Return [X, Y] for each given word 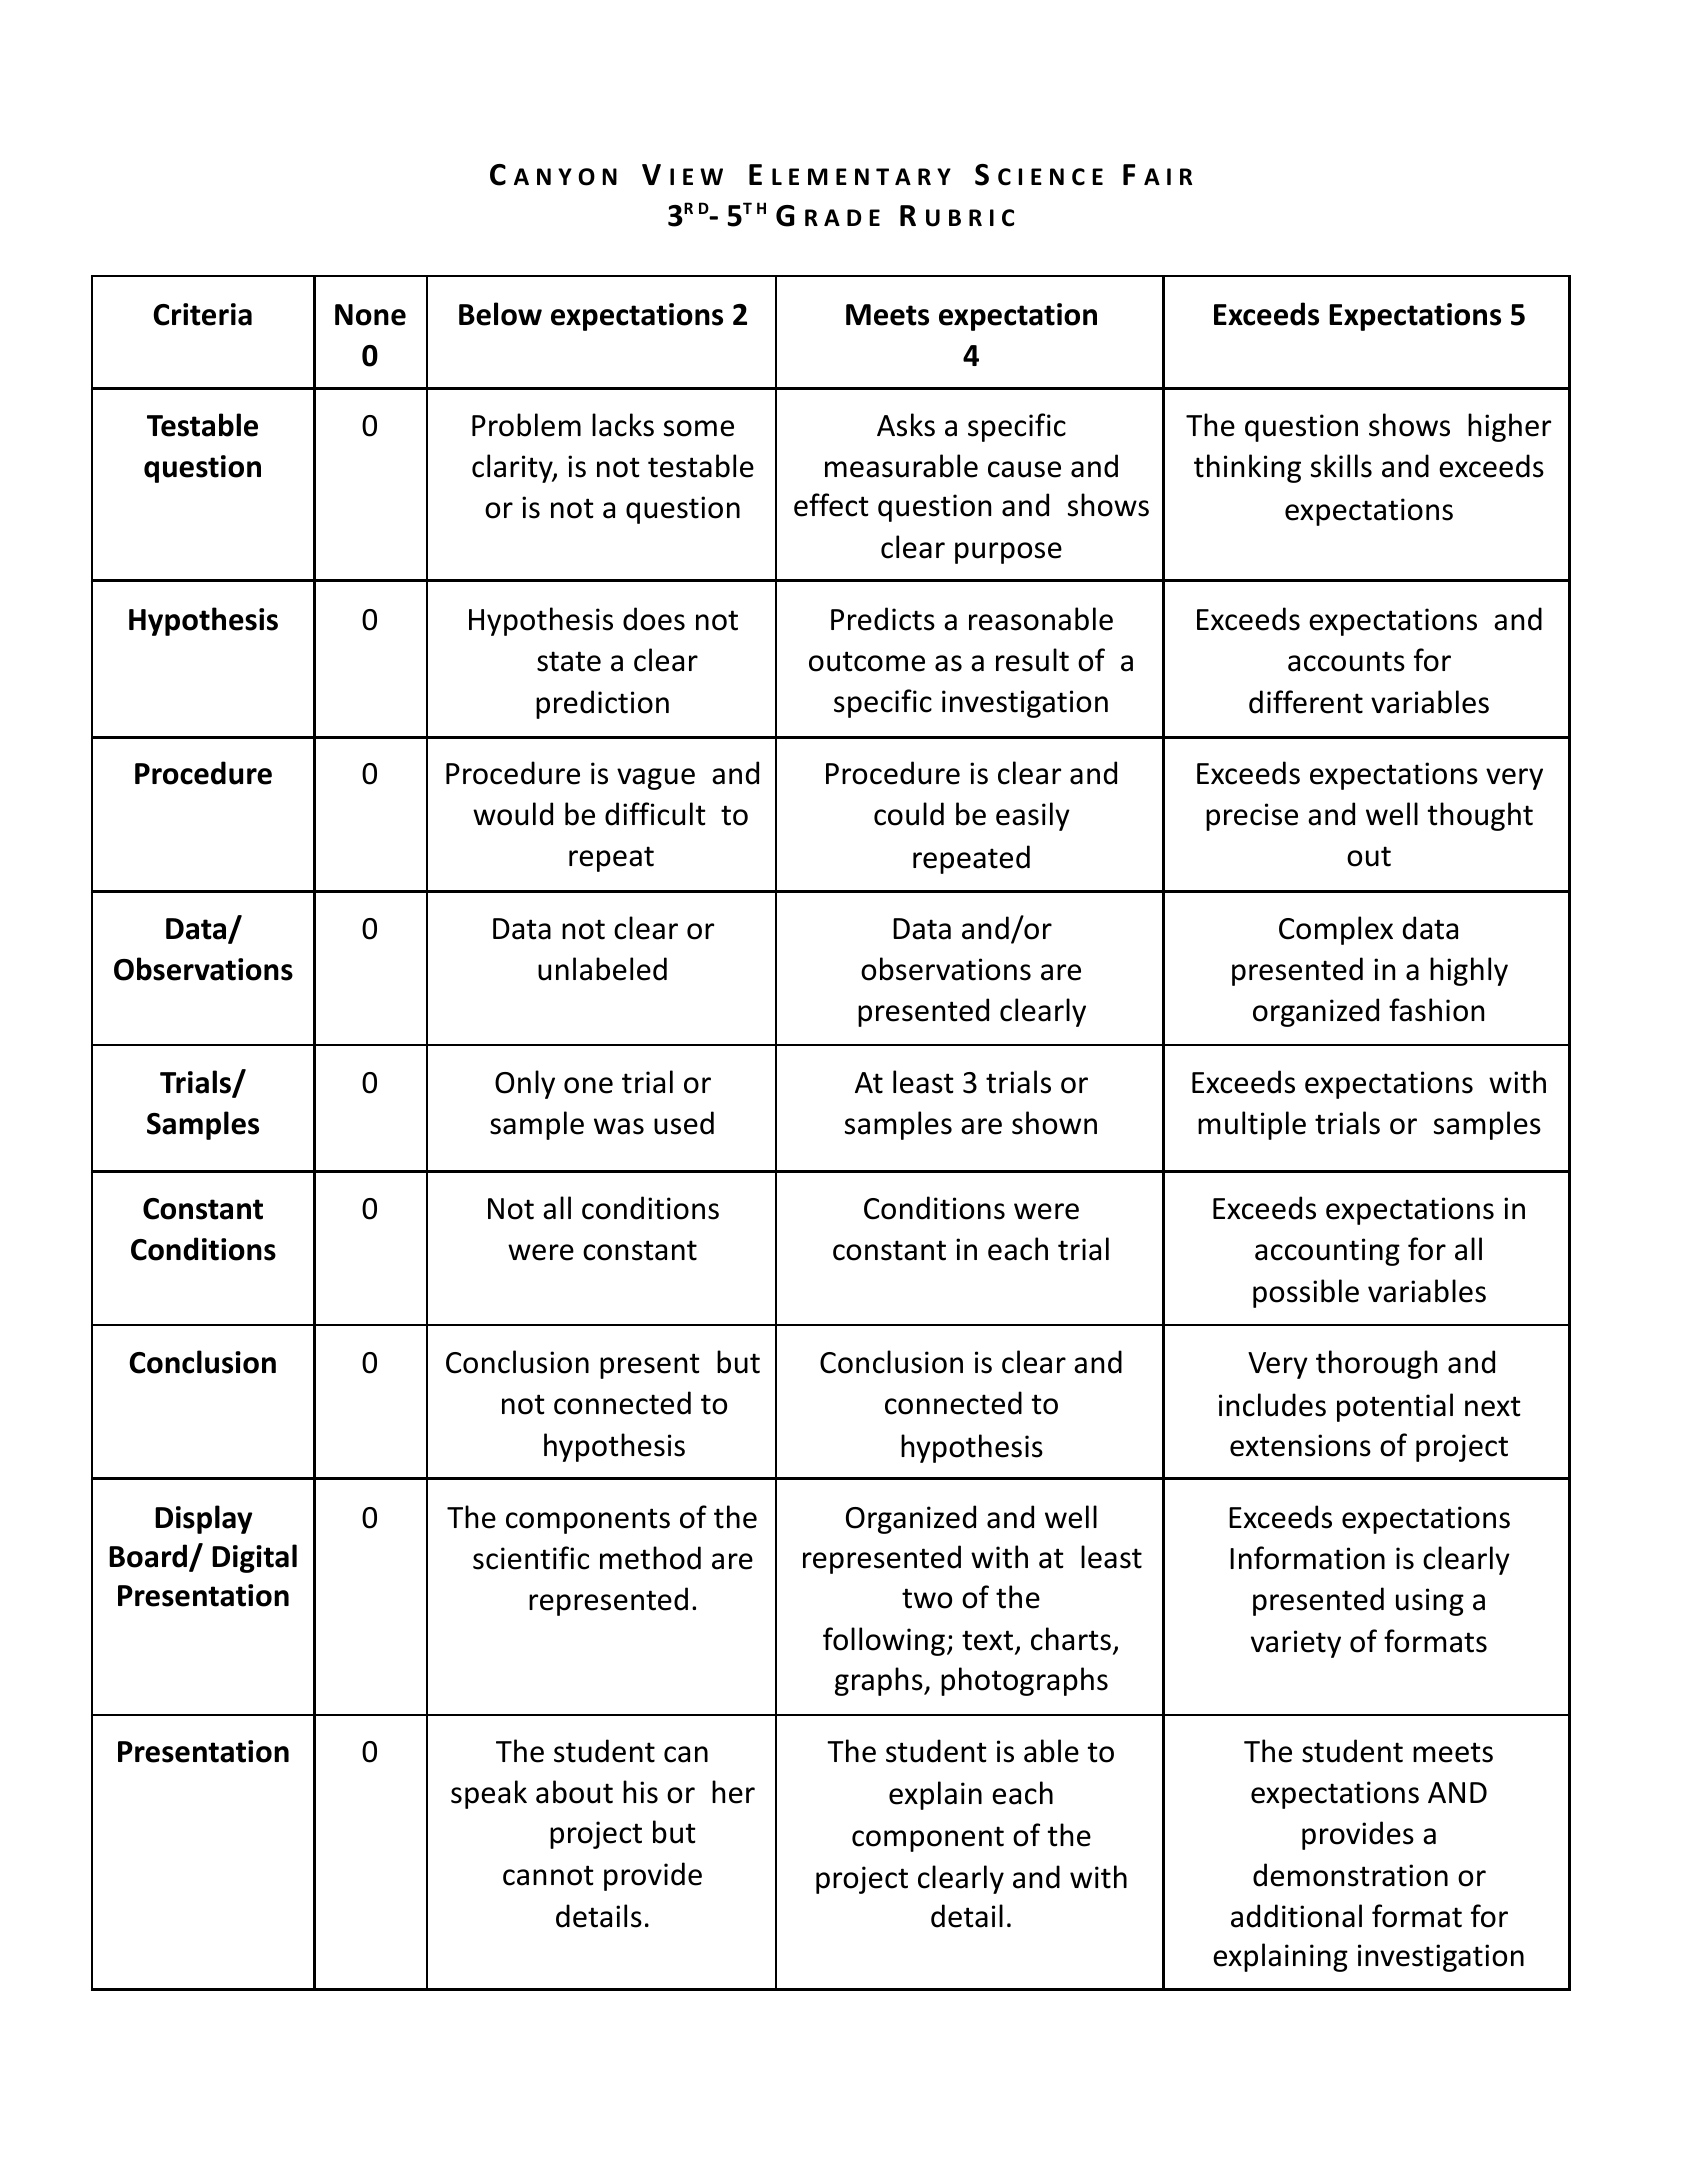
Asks [906, 425]
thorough [1376, 1364]
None [370, 315]
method [650, 1558]
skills [1341, 466]
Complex [1336, 930]
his [640, 1792]
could [909, 814]
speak [489, 1794]
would [513, 814]
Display [204, 1519]
